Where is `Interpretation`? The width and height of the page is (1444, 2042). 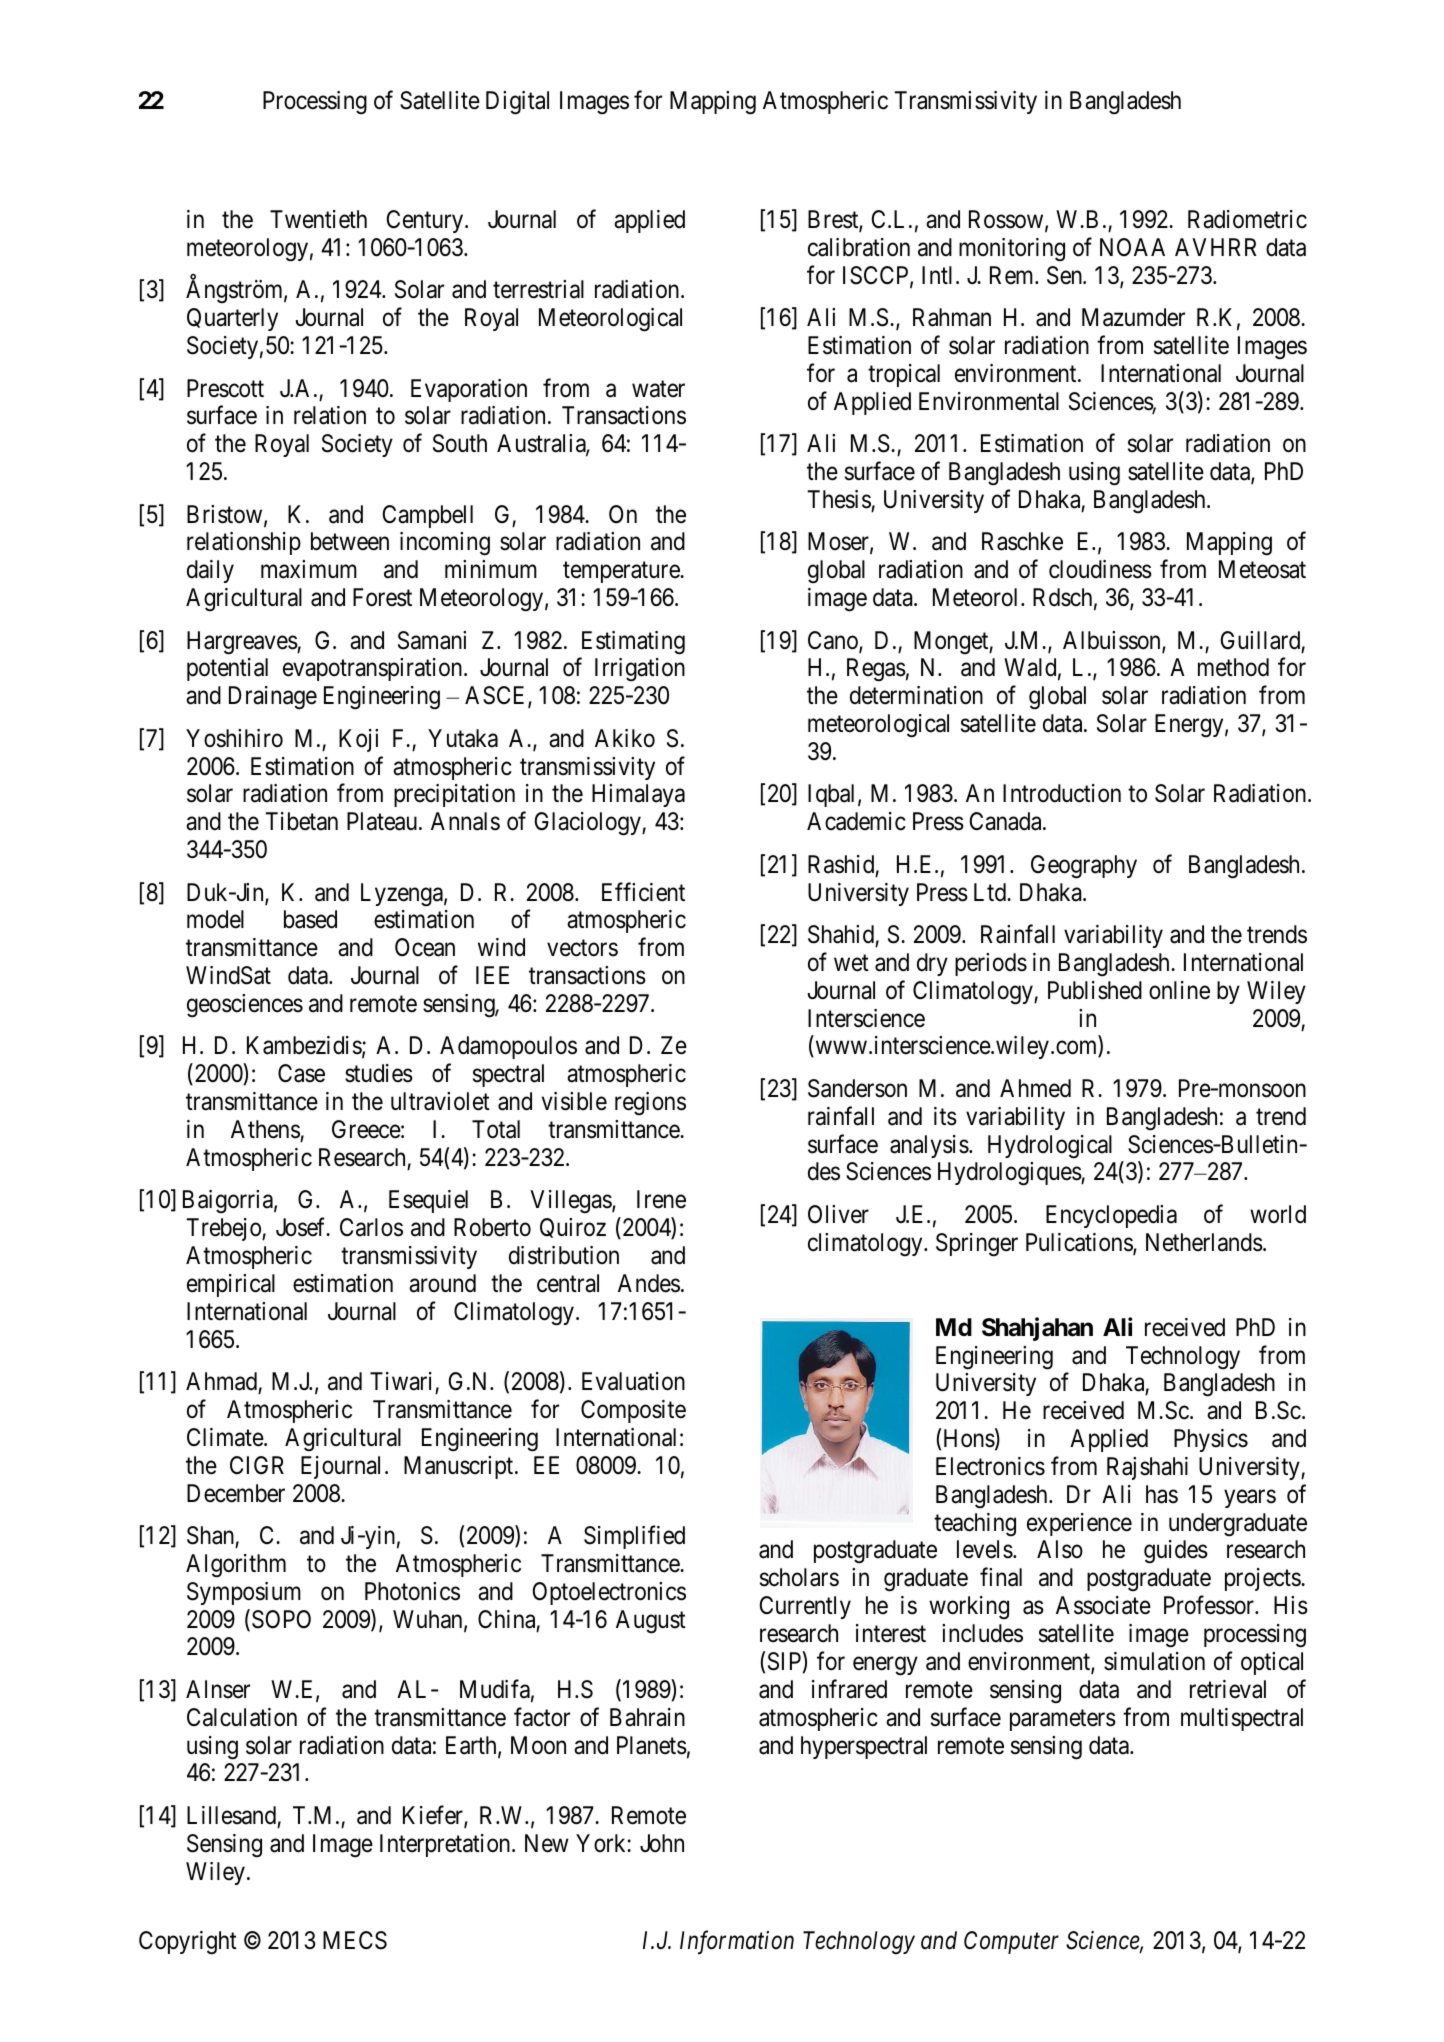 Interpretation is located at coordinates (446, 1845).
